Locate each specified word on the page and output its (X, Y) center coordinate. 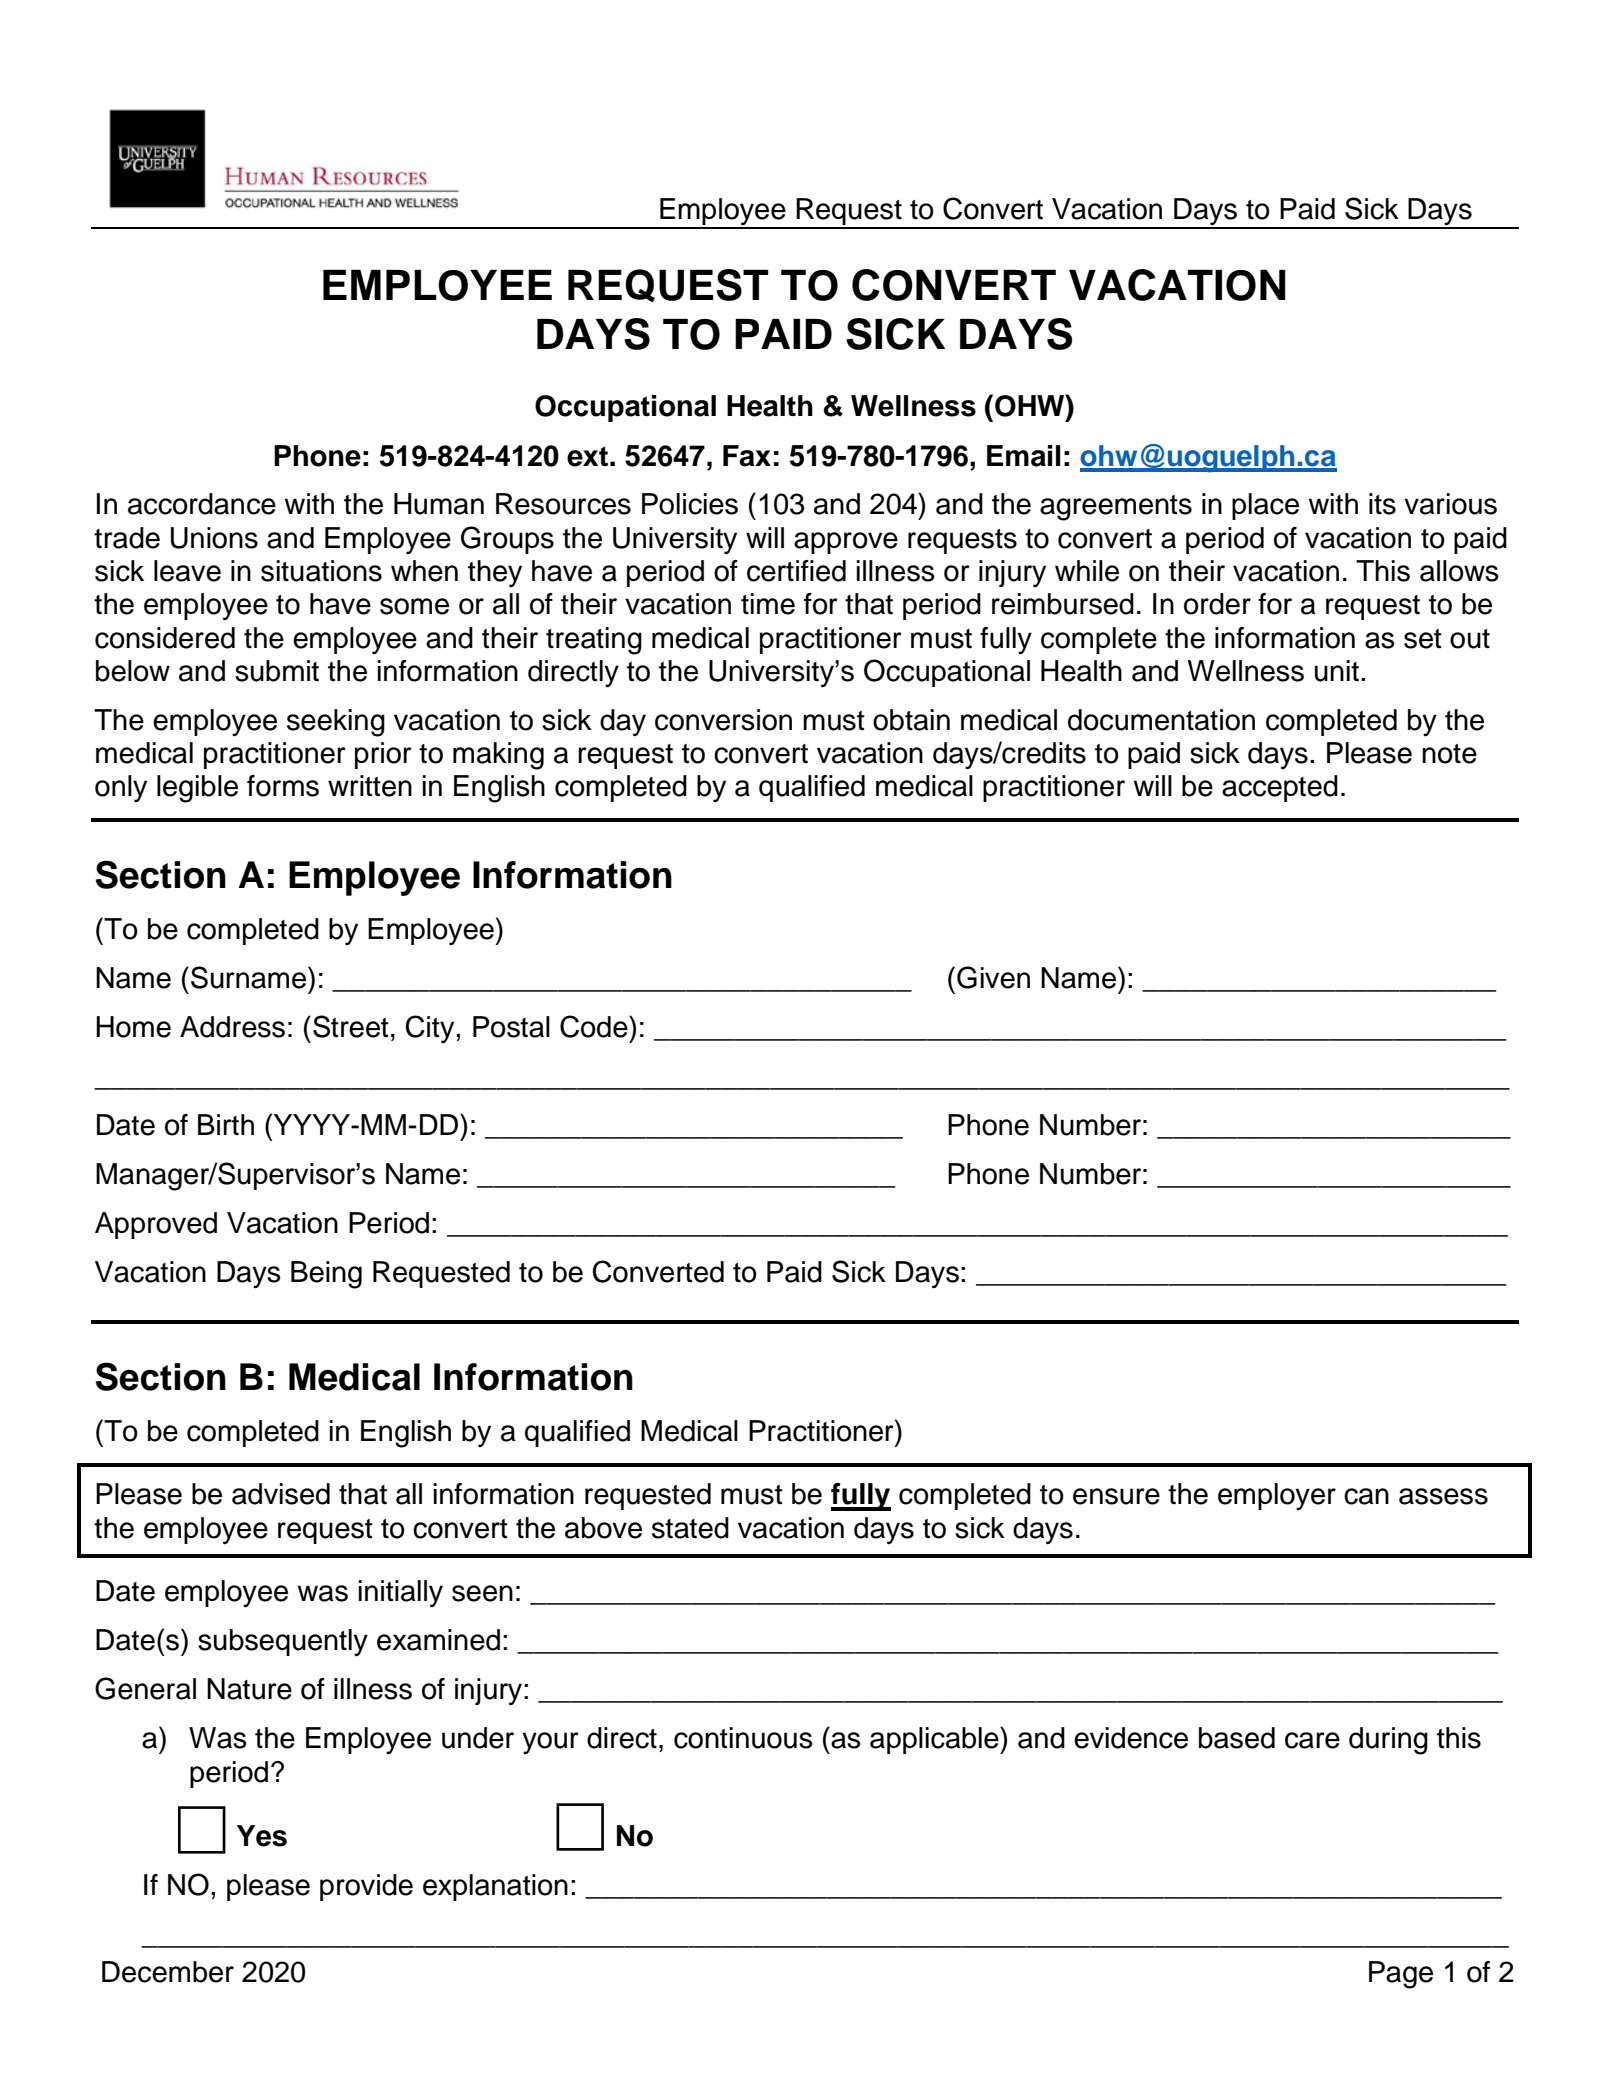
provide (366, 1887)
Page (1401, 1975)
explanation (495, 1887)
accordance (202, 504)
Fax (747, 456)
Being (326, 1275)
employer (1277, 1496)
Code (595, 1026)
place (1265, 506)
